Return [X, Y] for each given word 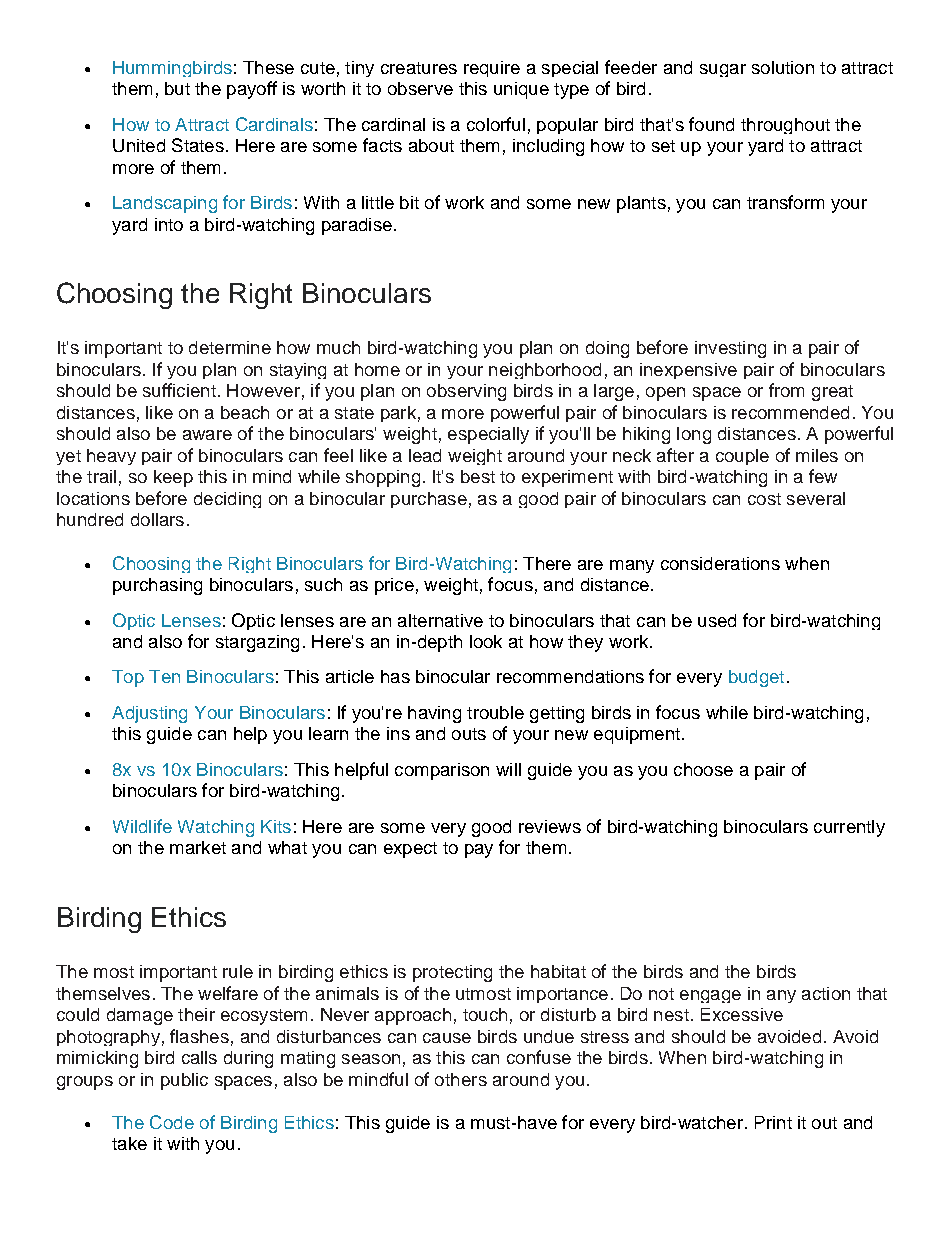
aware [207, 435]
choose [703, 769]
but [177, 88]
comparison [442, 771]
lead [425, 455]
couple [742, 457]
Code [172, 1122]
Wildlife [142, 826]
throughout [785, 126]
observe [420, 88]
